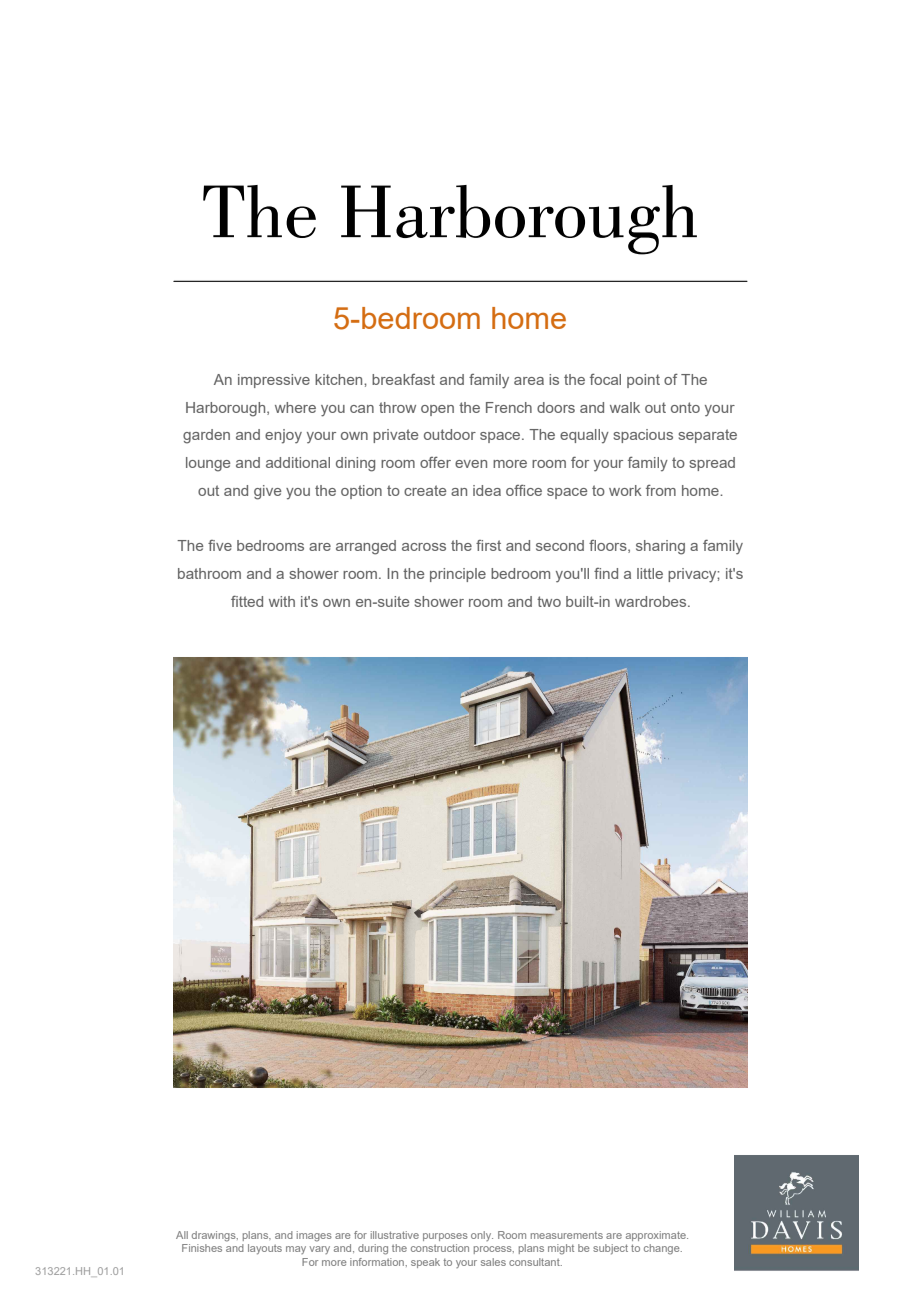 Image resolution: width=924 pixels, height=1308 pixels. What do you see at coordinates (650, 573) in the screenshot?
I see `little` at bounding box center [650, 573].
